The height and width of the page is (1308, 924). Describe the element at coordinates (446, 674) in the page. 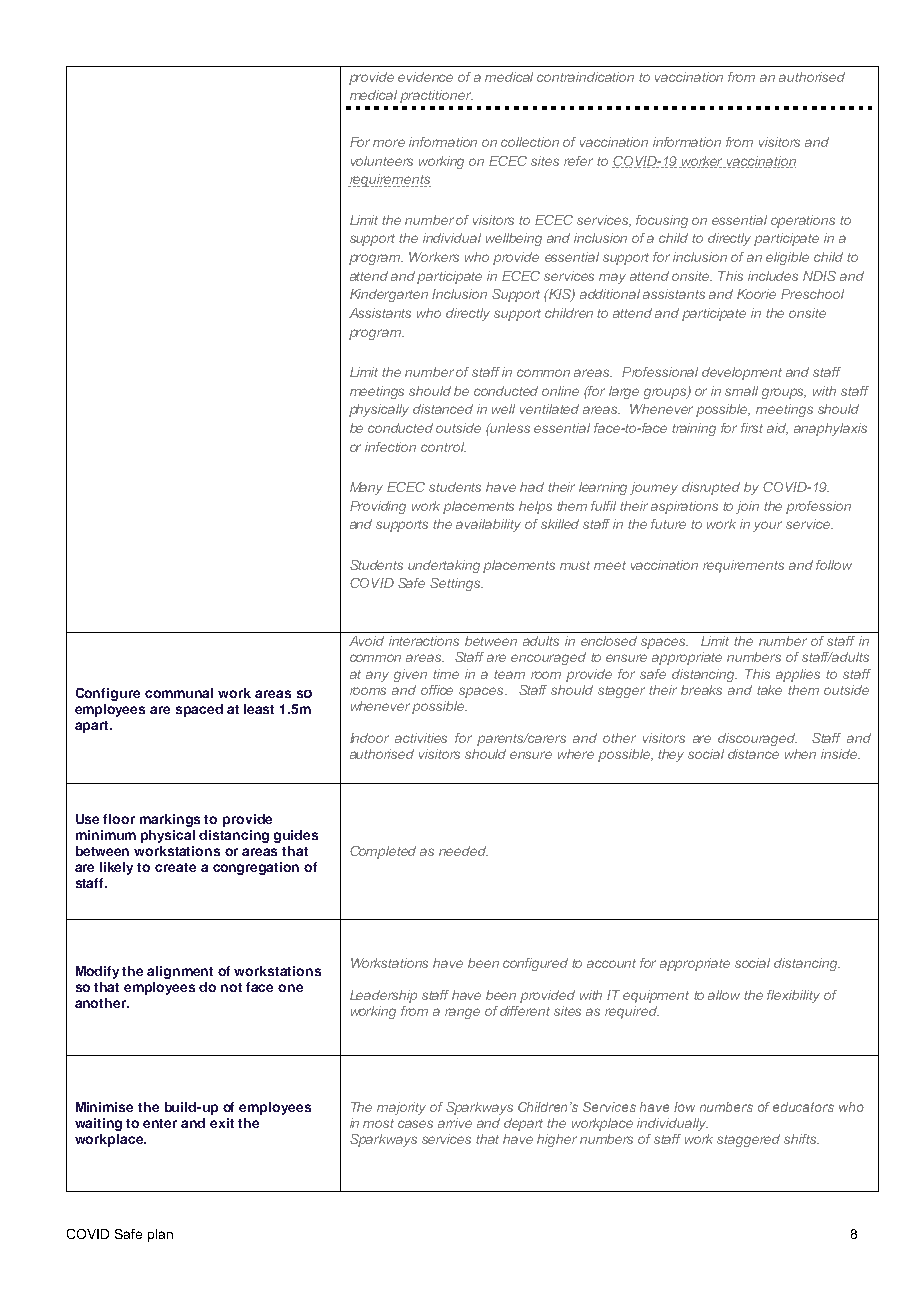

I see `time` at that location.
